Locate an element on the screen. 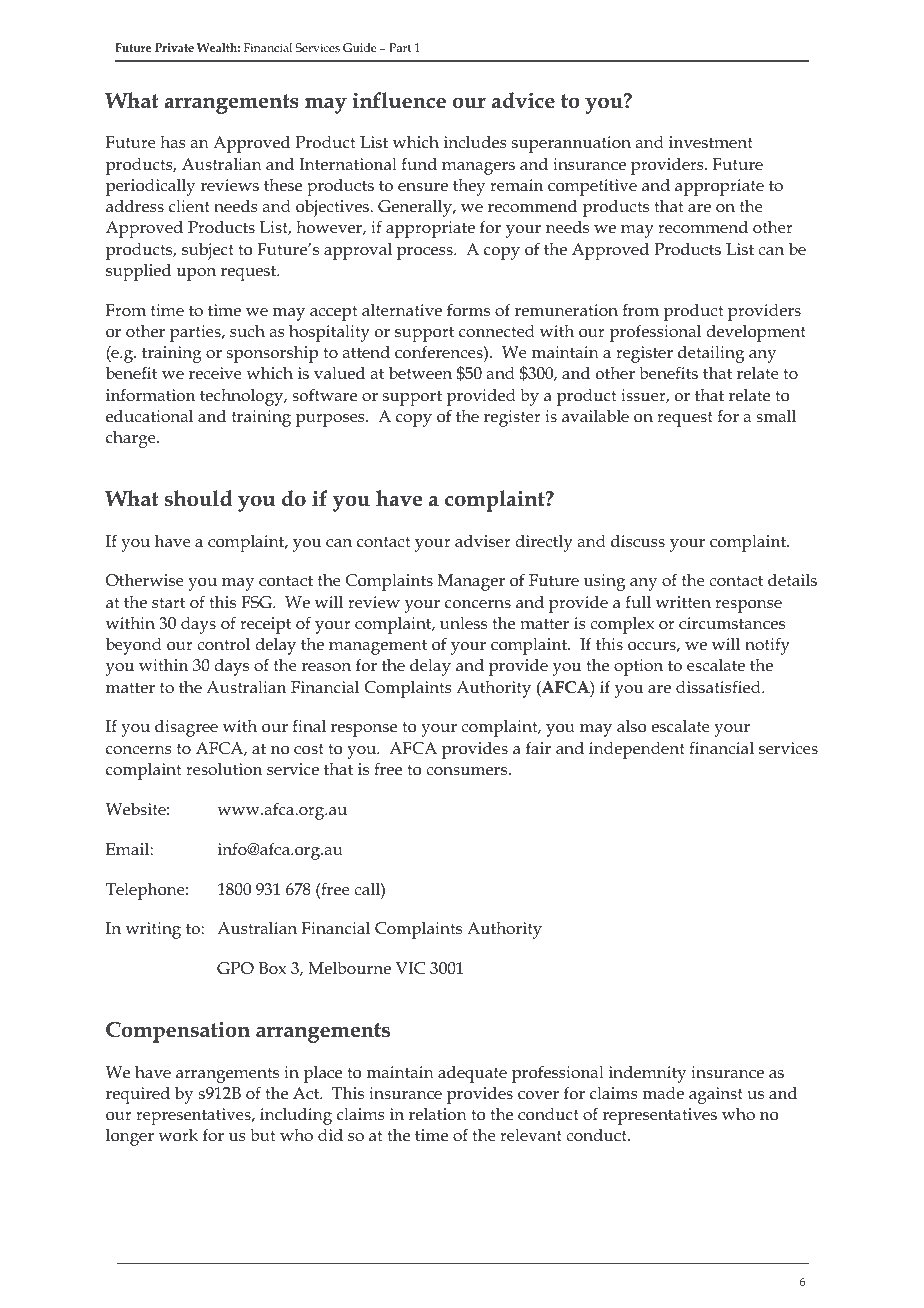  unless is located at coordinates (463, 623).
